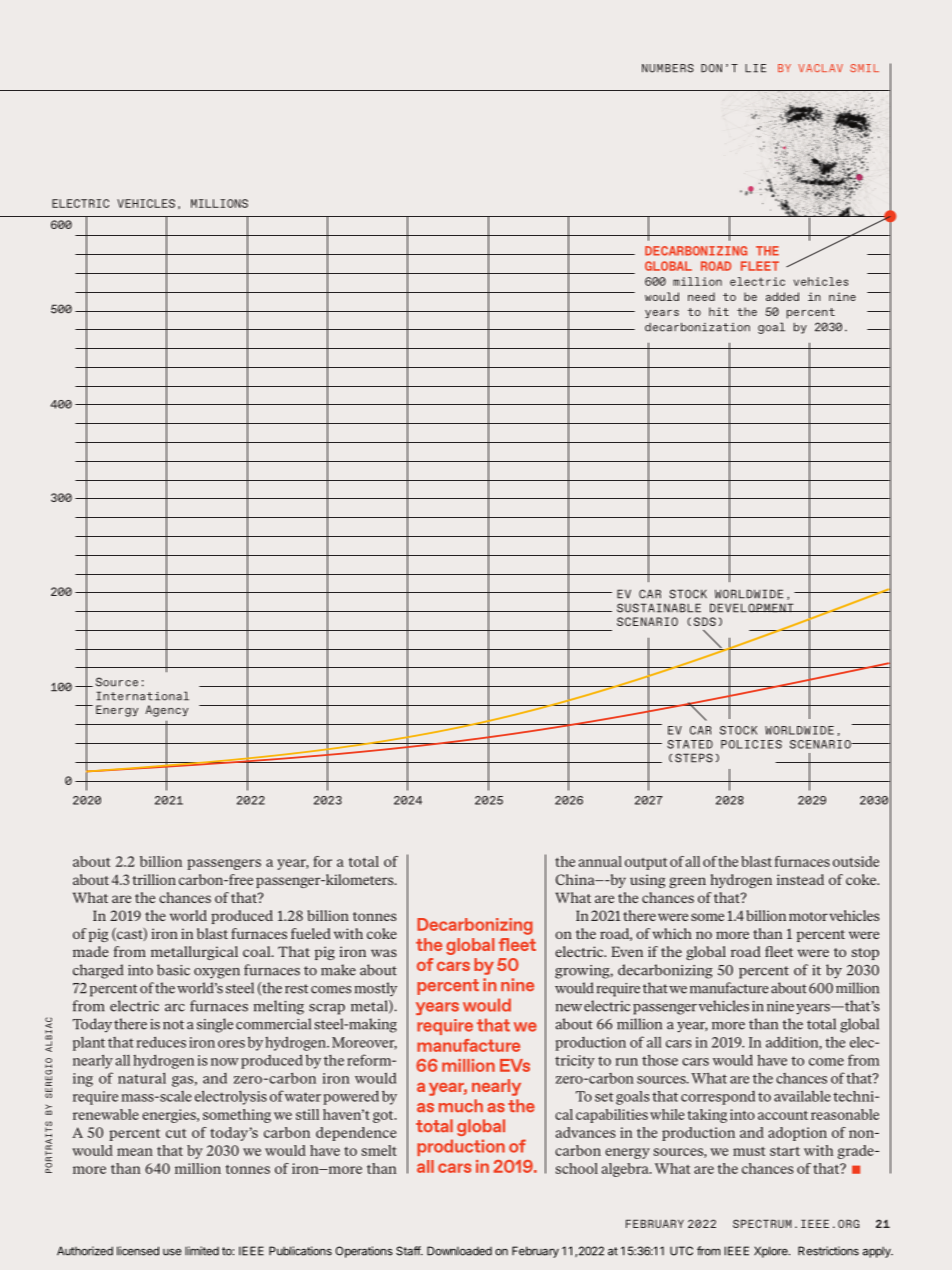  I want to click on SUSTAINABLE, so click(659, 608).
